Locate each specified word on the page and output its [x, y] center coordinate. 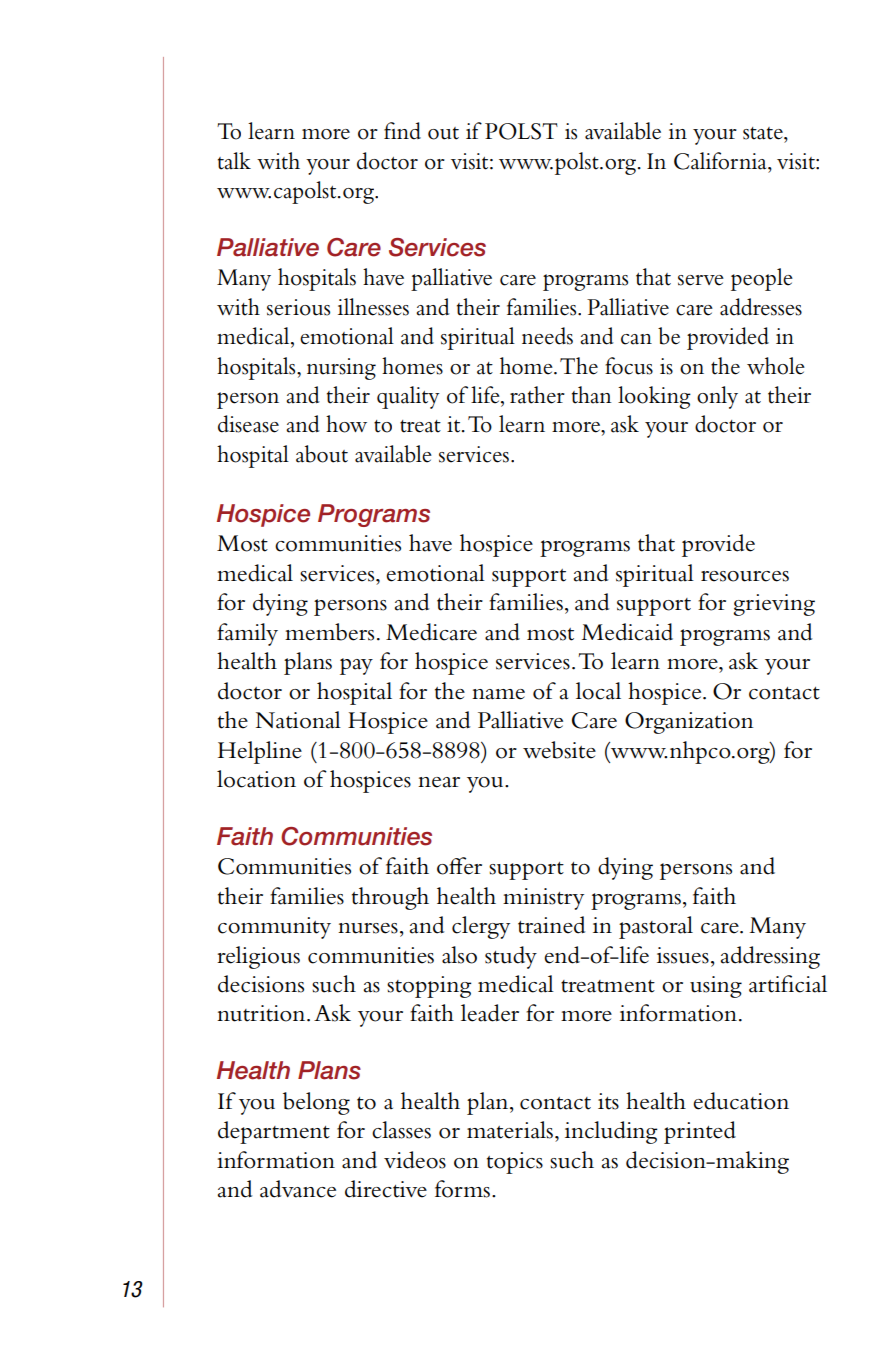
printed [700, 1132]
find [402, 131]
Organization [689, 723]
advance [298, 1189]
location [256, 779]
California [721, 161]
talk [234, 161]
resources [745, 576]
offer [459, 866]
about [322, 454]
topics [515, 1163]
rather [537, 395]
